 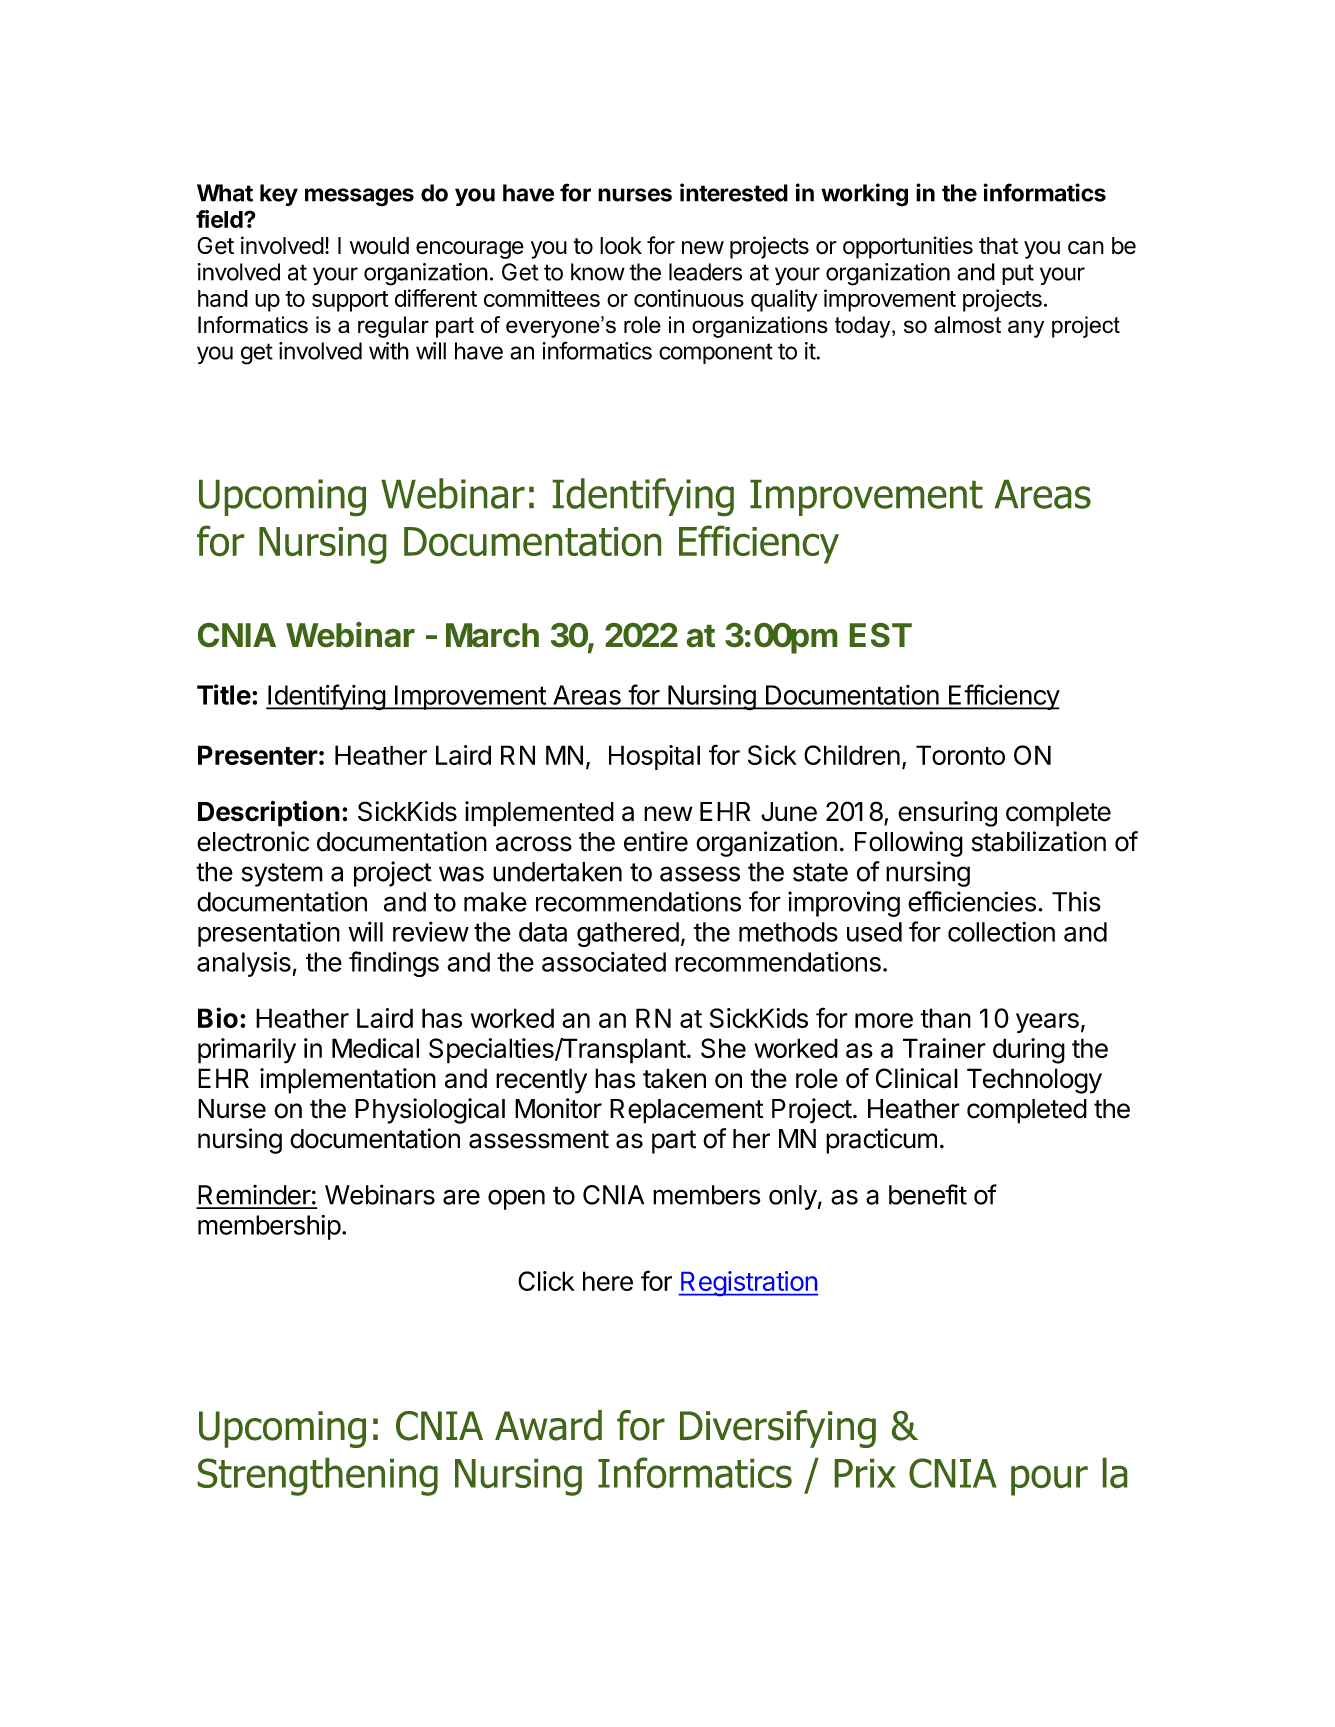 What do you see at coordinates (998, 246) in the page?
I see `that` at bounding box center [998, 246].
